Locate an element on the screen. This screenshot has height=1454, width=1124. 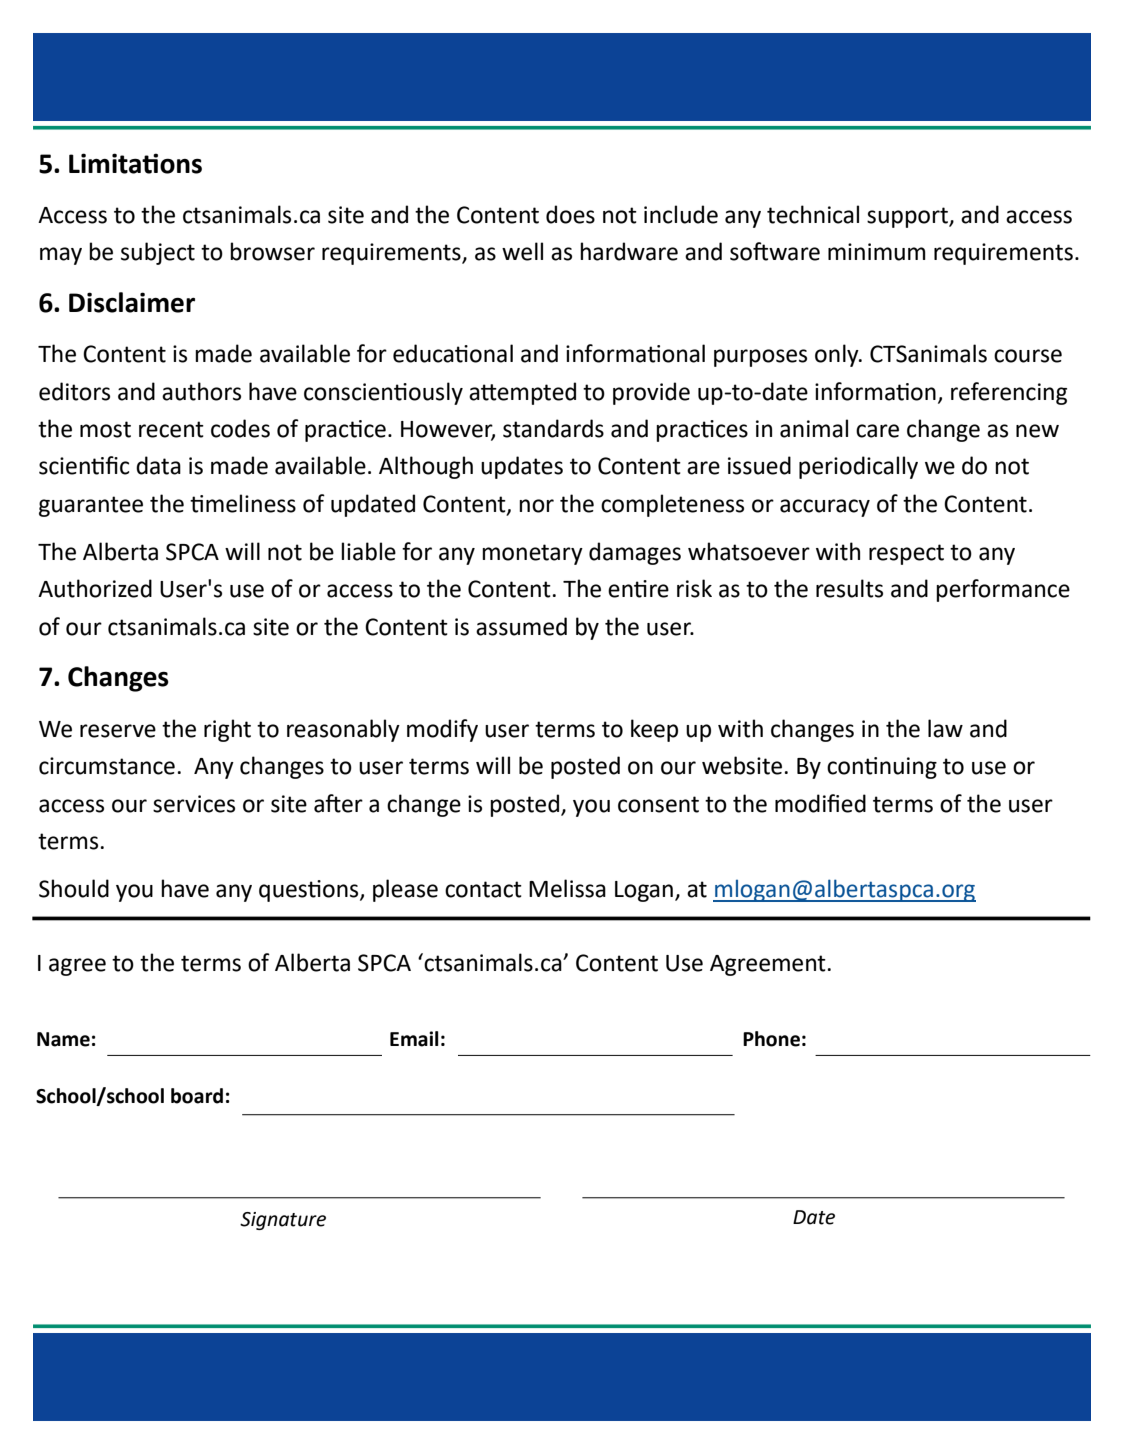
Phone is located at coordinates (771, 1039).
